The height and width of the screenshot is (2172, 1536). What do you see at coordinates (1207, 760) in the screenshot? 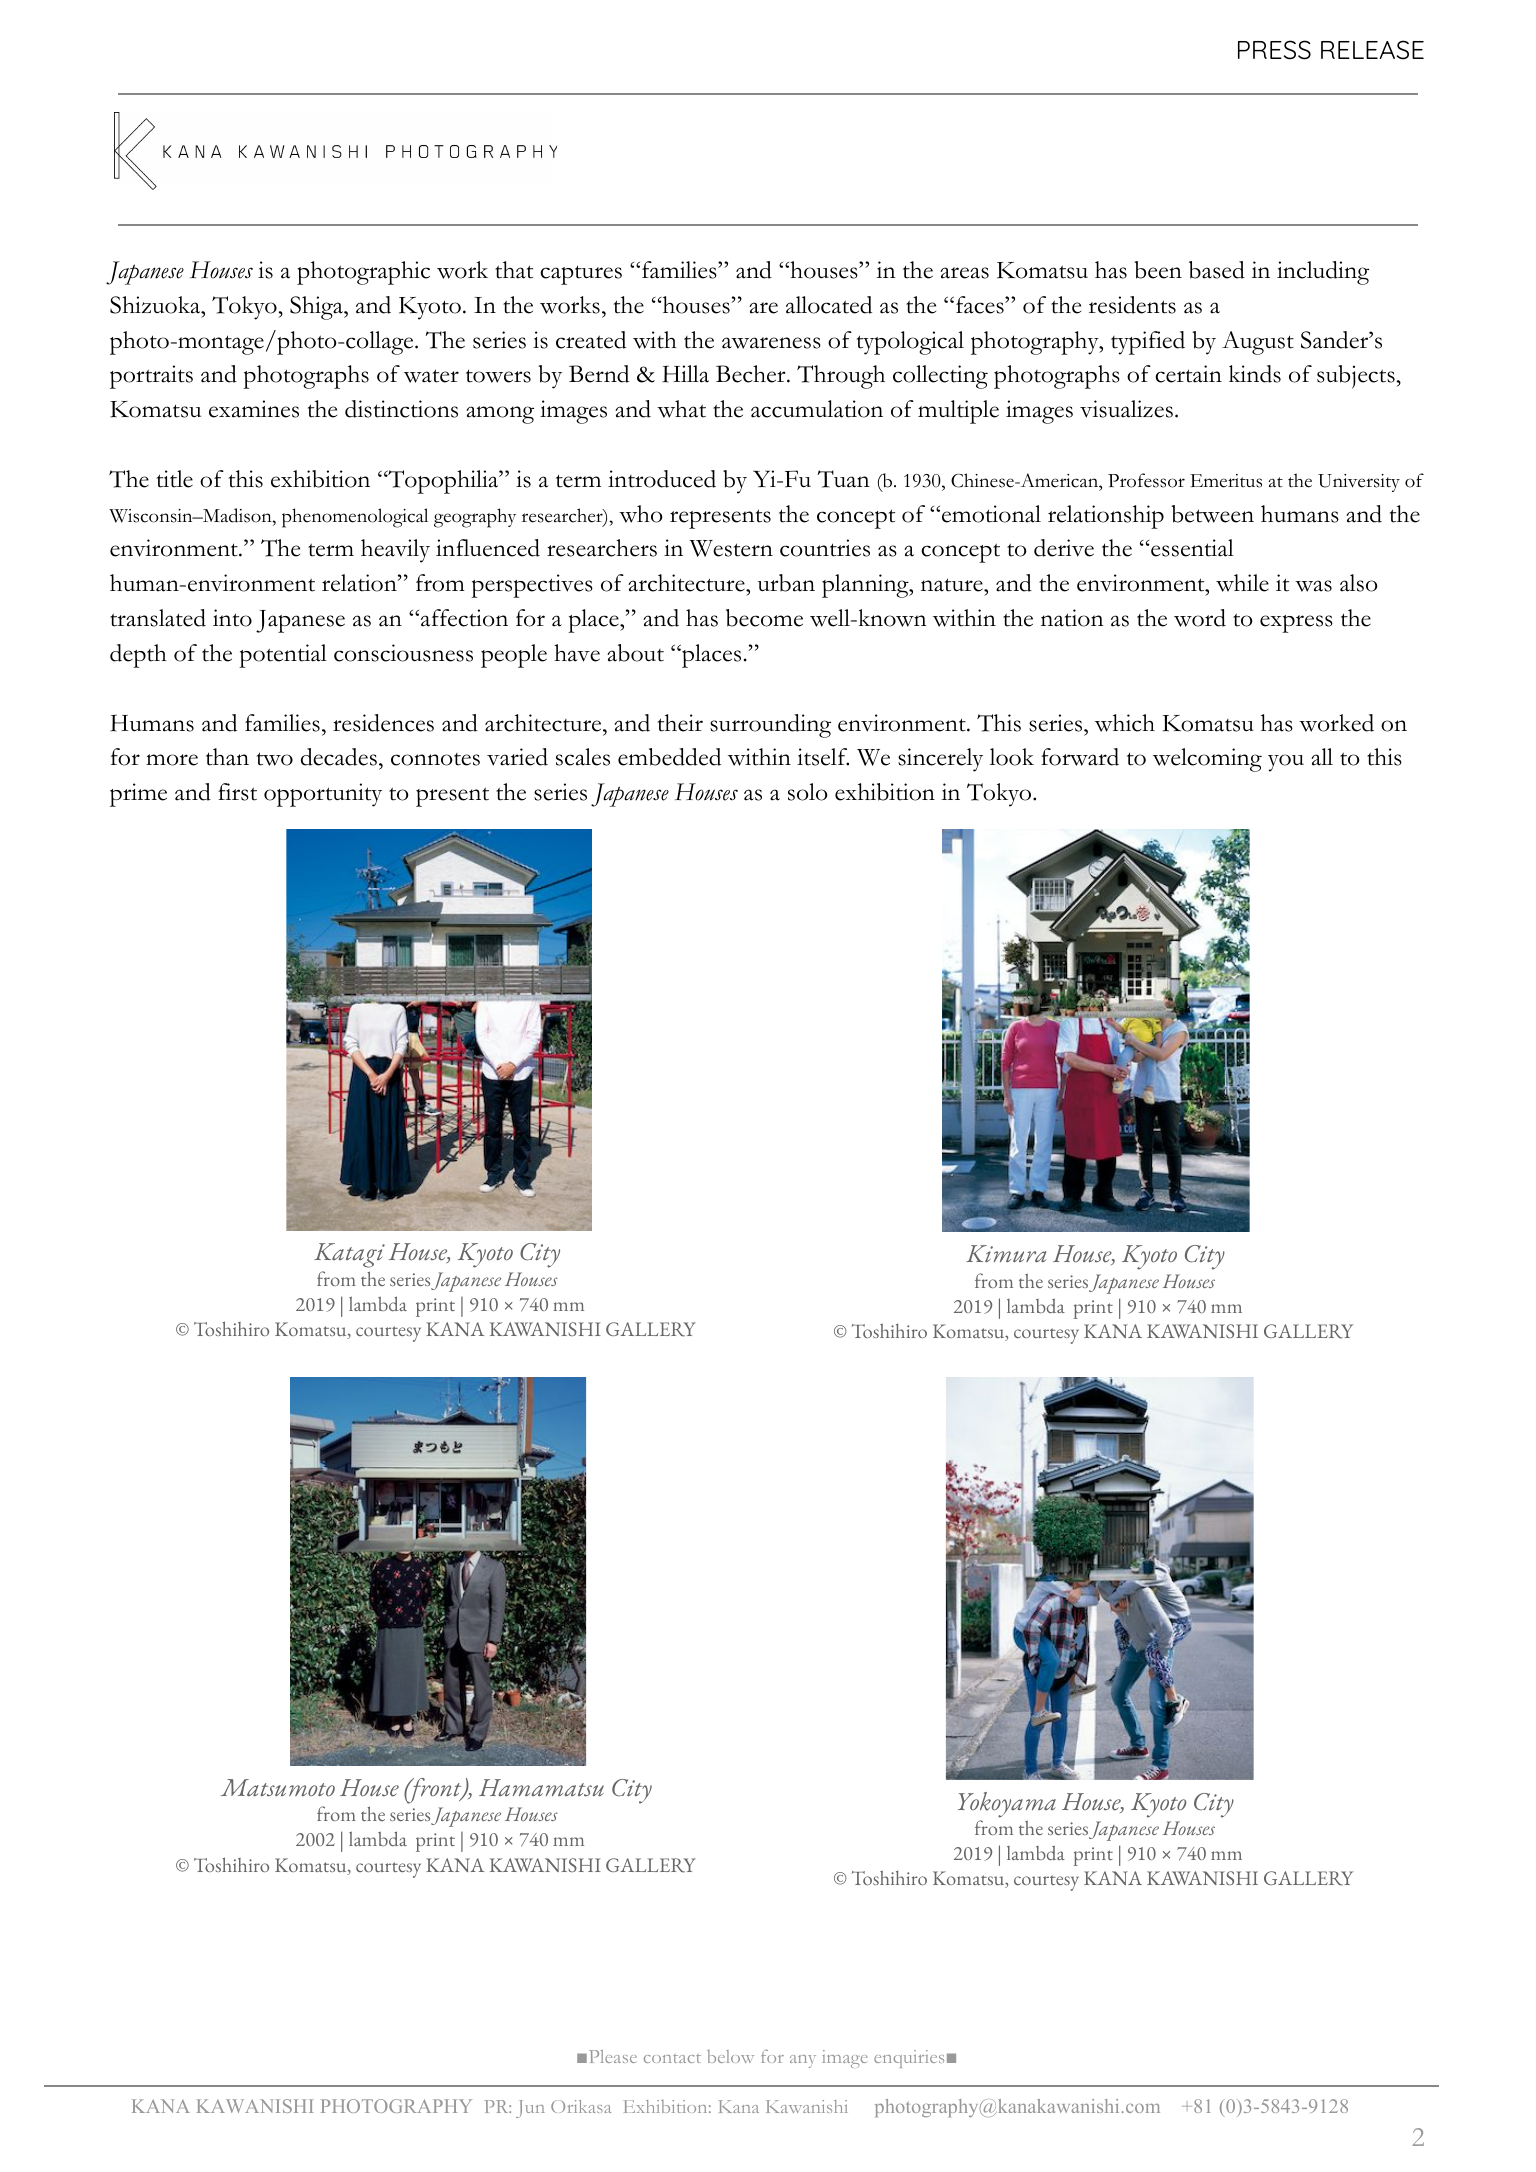
I see `welcoming` at bounding box center [1207, 760].
